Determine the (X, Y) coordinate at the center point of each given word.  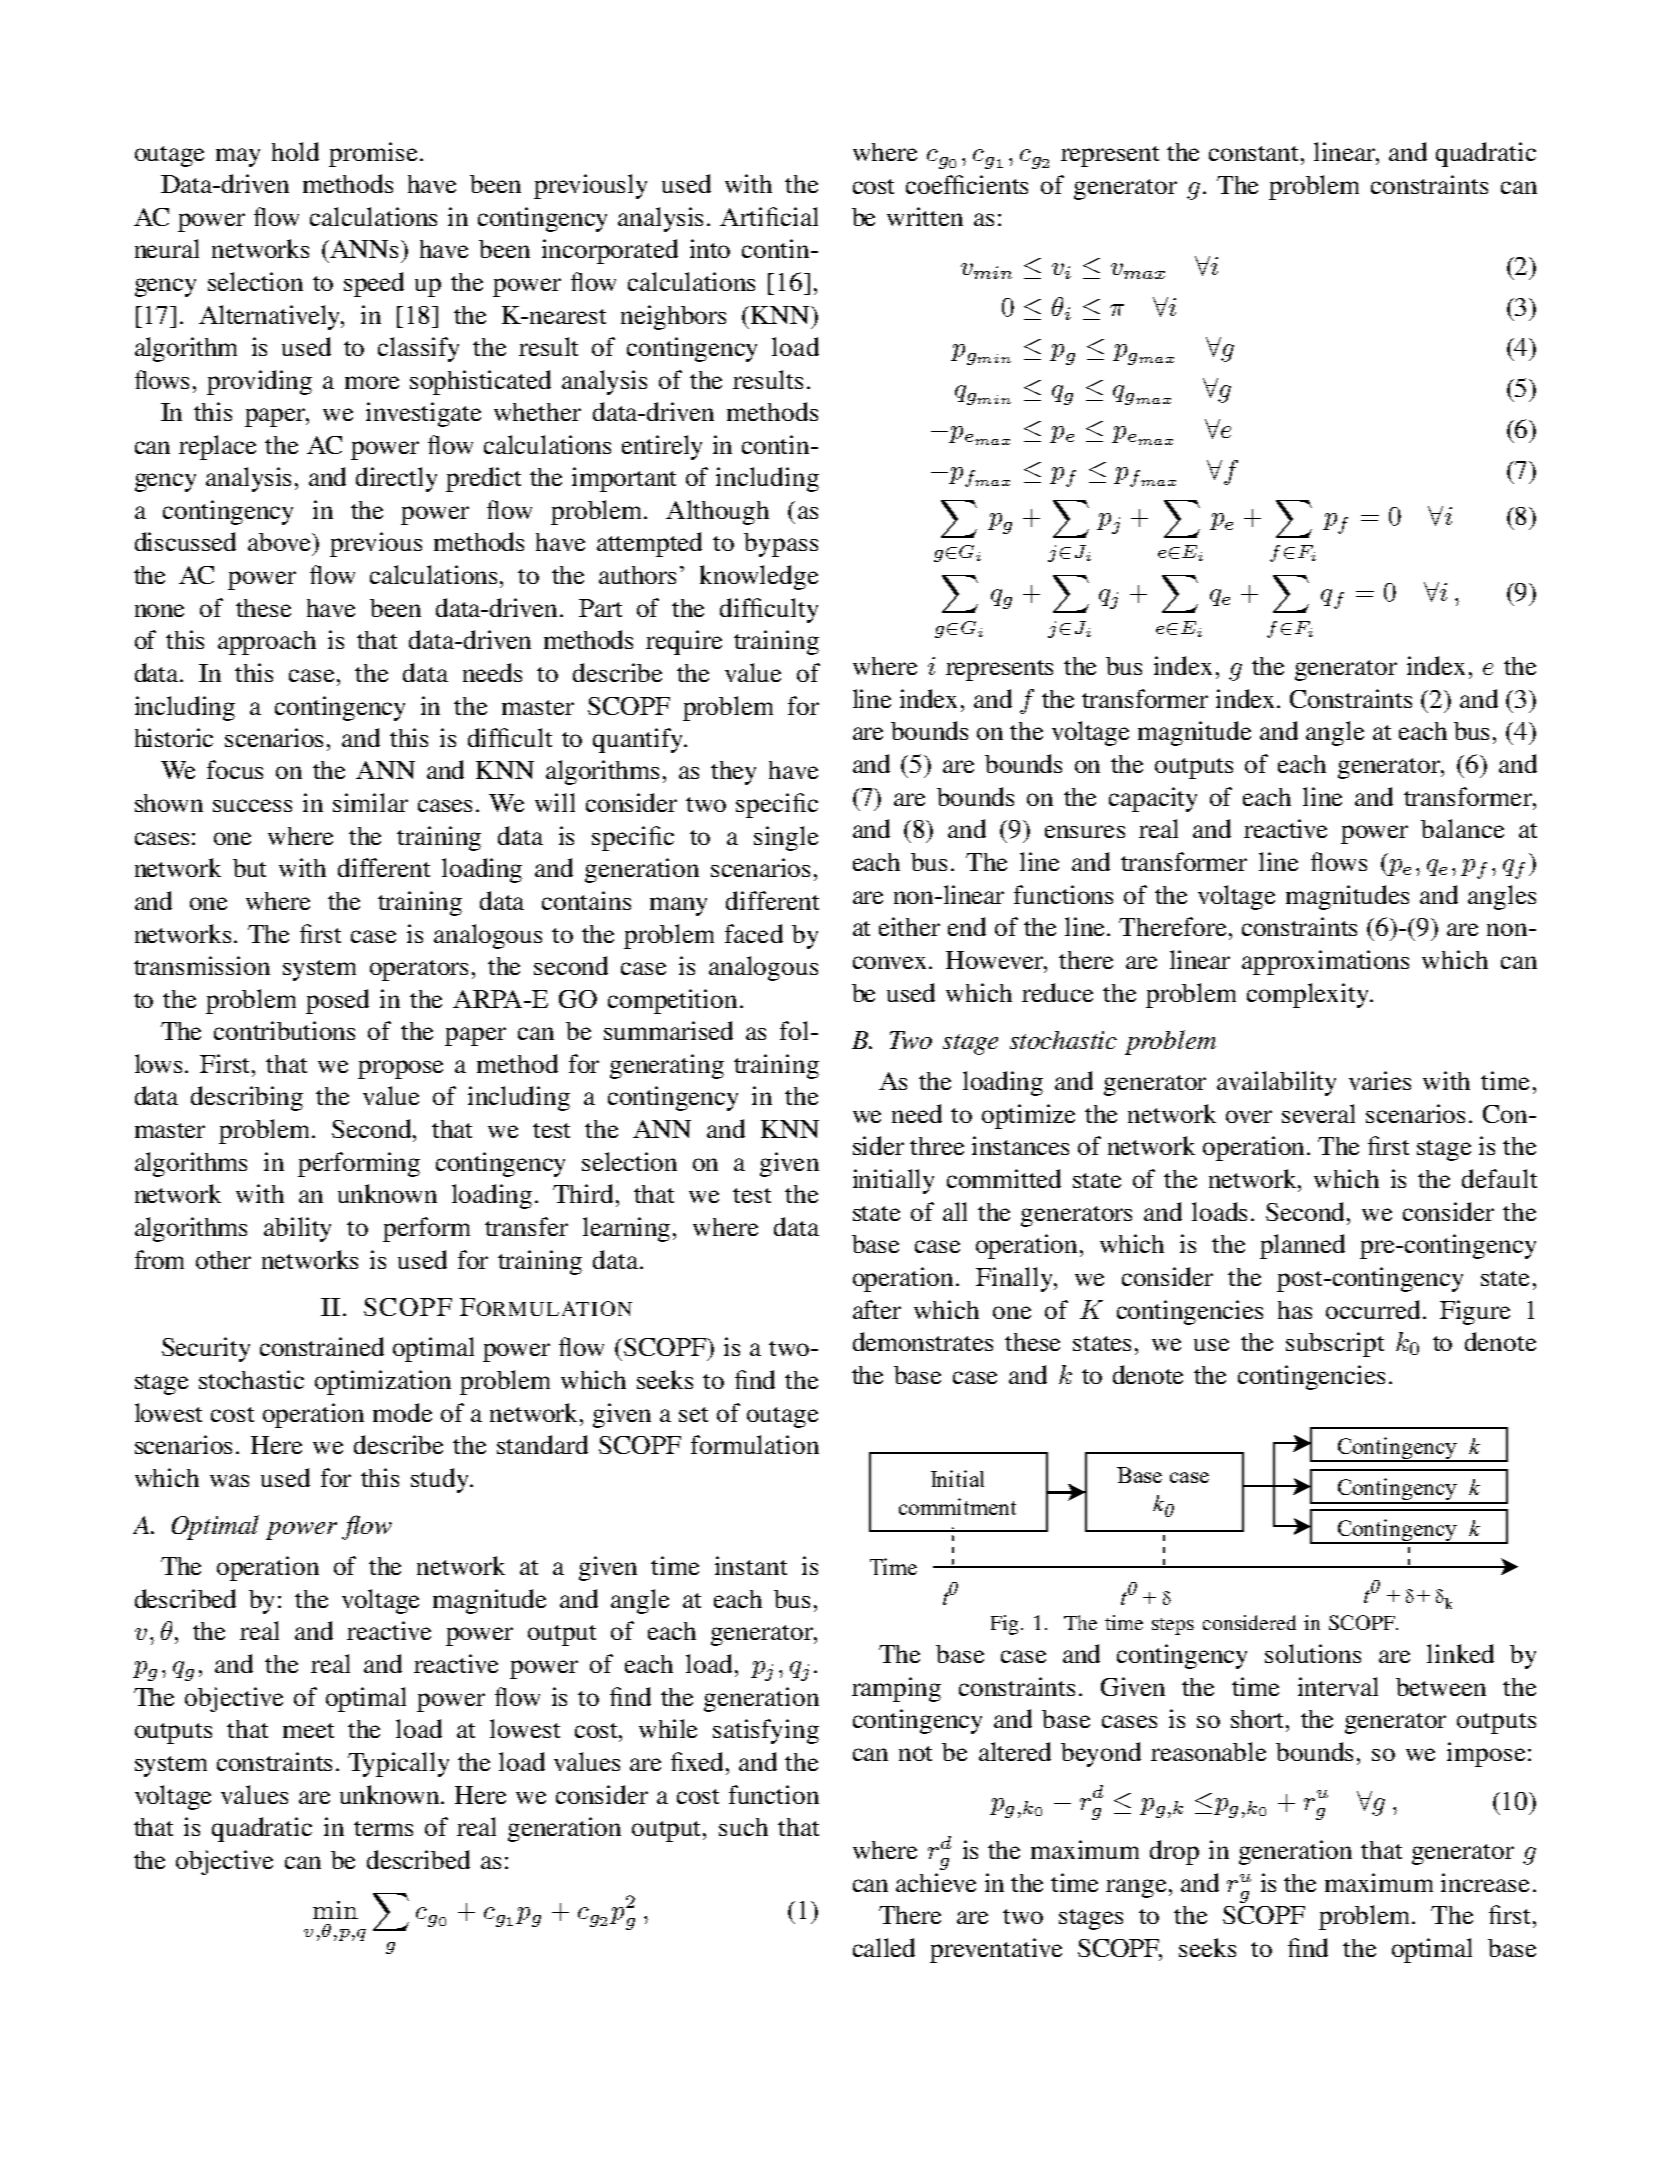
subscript (1335, 1344)
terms (383, 1828)
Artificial (769, 216)
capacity (1153, 799)
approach (267, 643)
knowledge (759, 577)
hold (295, 151)
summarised (668, 1030)
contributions (284, 1030)
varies (1380, 1080)
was (229, 1480)
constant (1255, 153)
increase (1485, 1882)
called (884, 1947)
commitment (957, 1506)
